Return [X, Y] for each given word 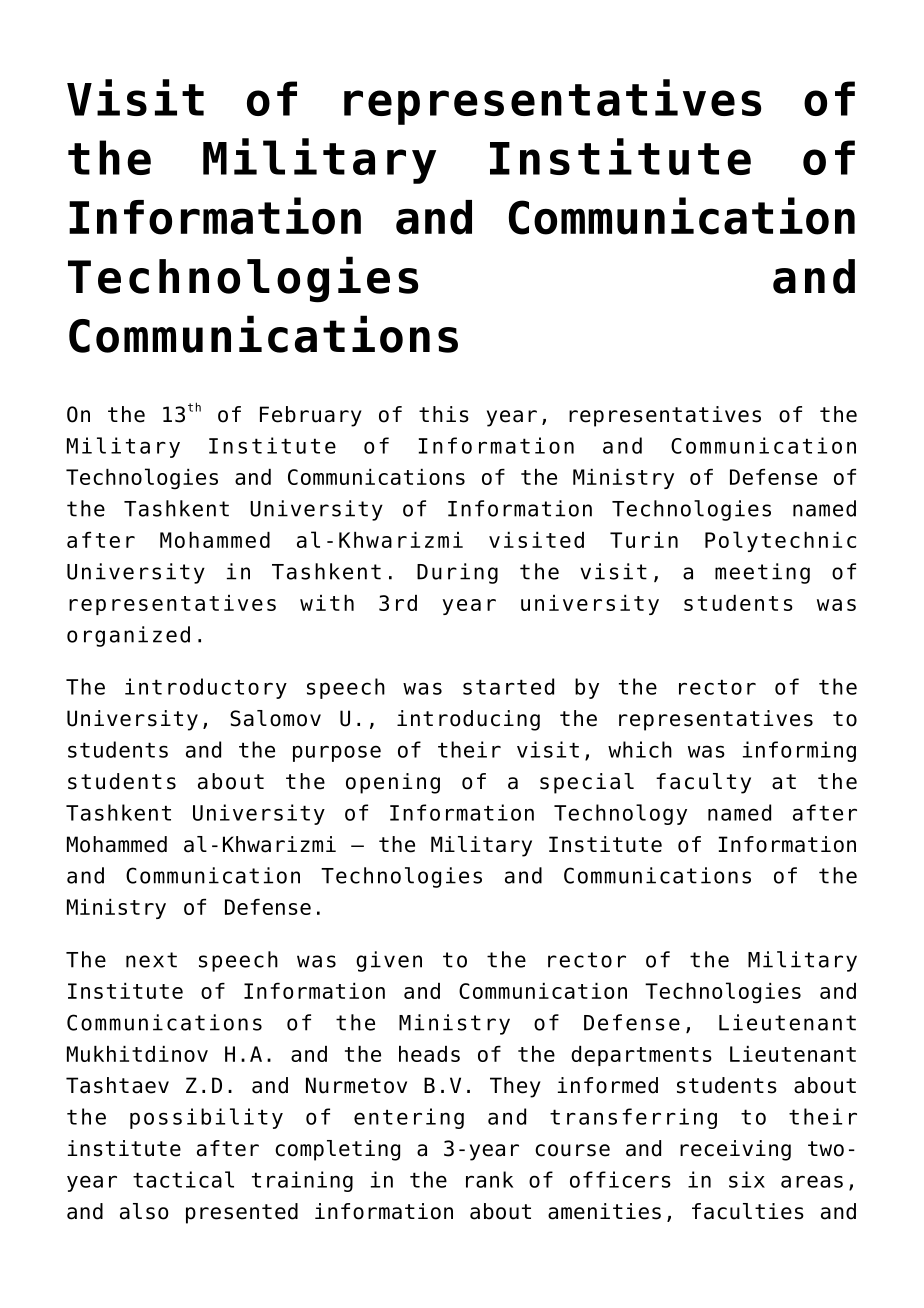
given [389, 961]
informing [799, 751]
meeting [762, 573]
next [151, 960]
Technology [620, 814]
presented [242, 1213]
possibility [206, 1118]
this [444, 414]
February [311, 416]
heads [429, 1054]
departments [641, 1056]
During [457, 573]
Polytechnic [780, 541]
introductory [206, 688]
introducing [468, 720]
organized [128, 636]
